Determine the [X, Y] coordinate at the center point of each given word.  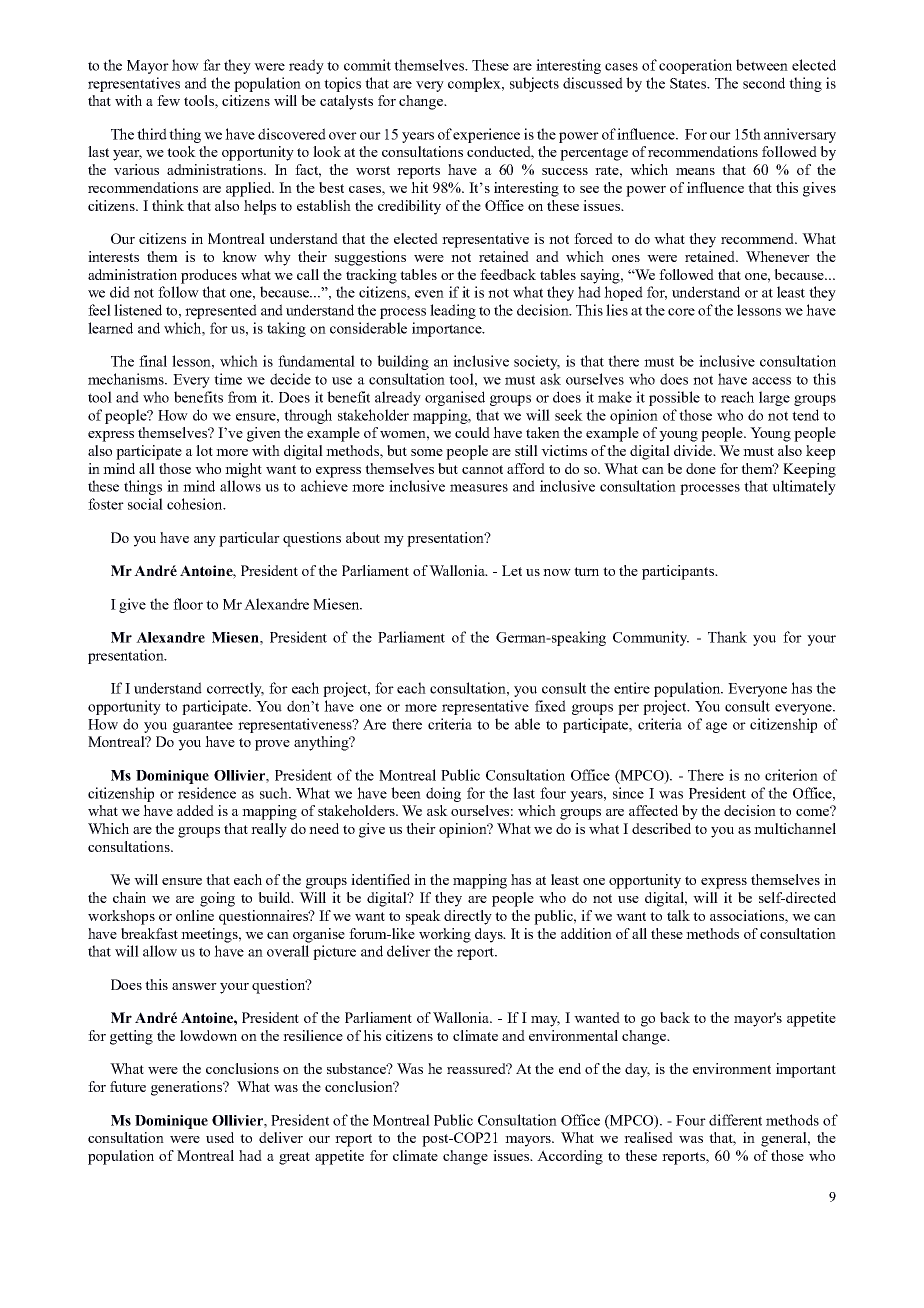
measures [479, 488]
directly [468, 917]
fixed [550, 706]
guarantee [203, 726]
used [220, 1137]
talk [678, 915]
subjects [534, 84]
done [701, 468]
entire [632, 688]
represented [221, 311]
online [195, 915]
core [681, 312]
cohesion [196, 504]
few [168, 100]
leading [453, 311]
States [689, 83]
